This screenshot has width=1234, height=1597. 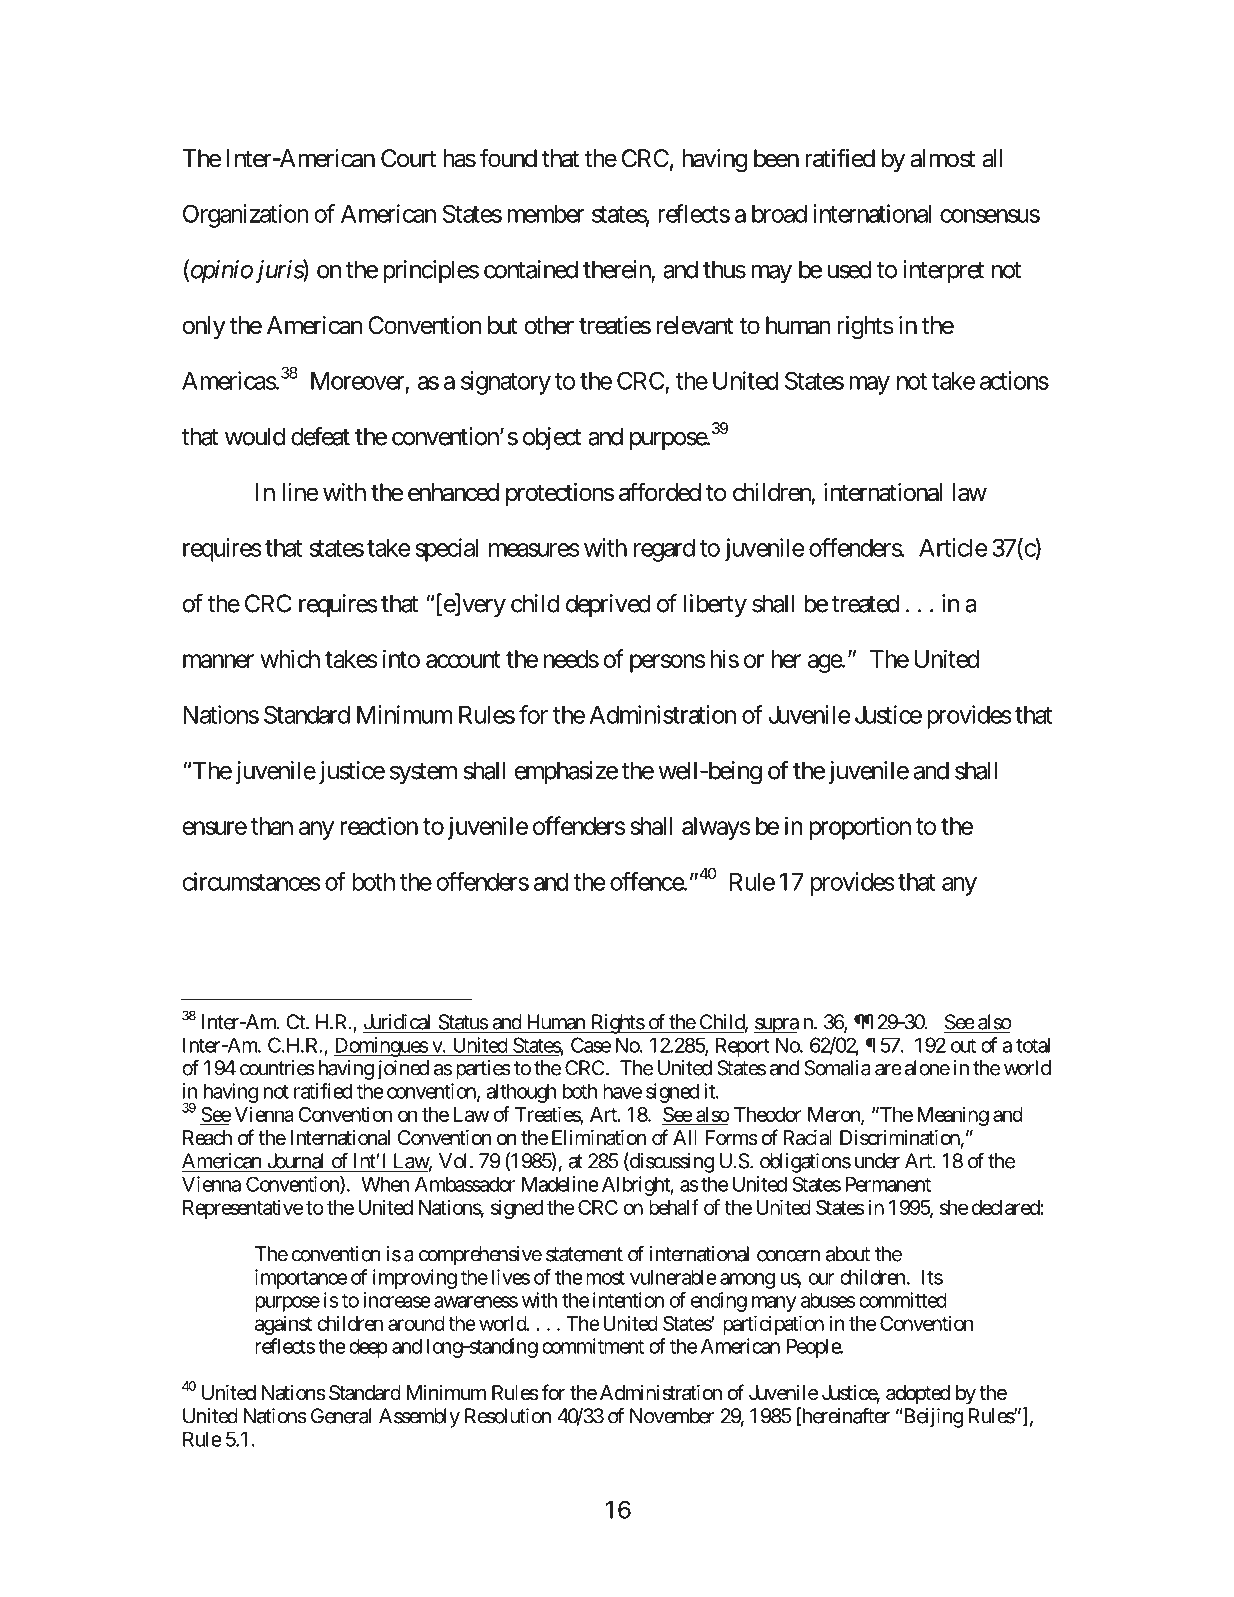 I want to click on member, so click(x=546, y=214).
